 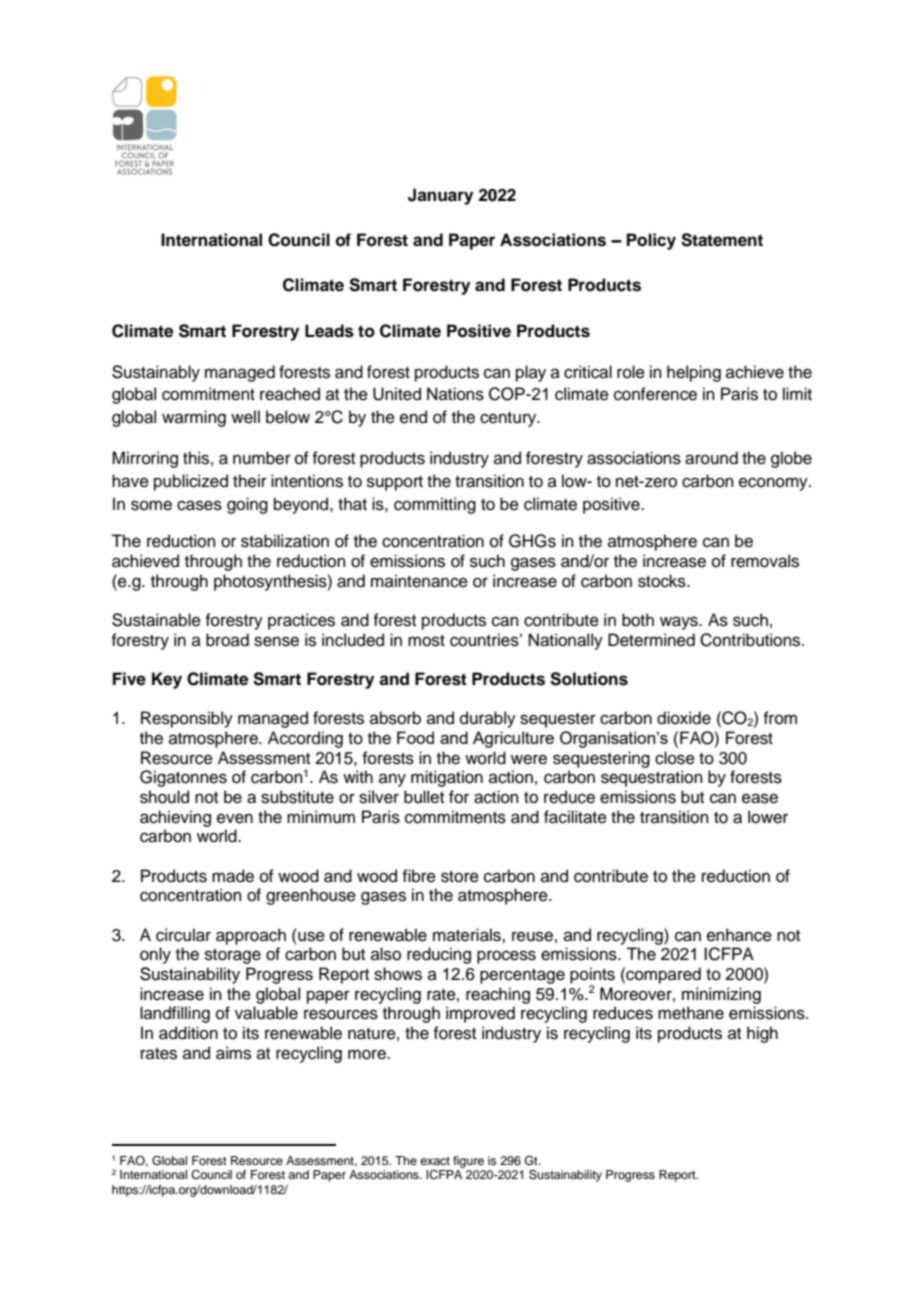 I want to click on exact, so click(x=435, y=1161).
